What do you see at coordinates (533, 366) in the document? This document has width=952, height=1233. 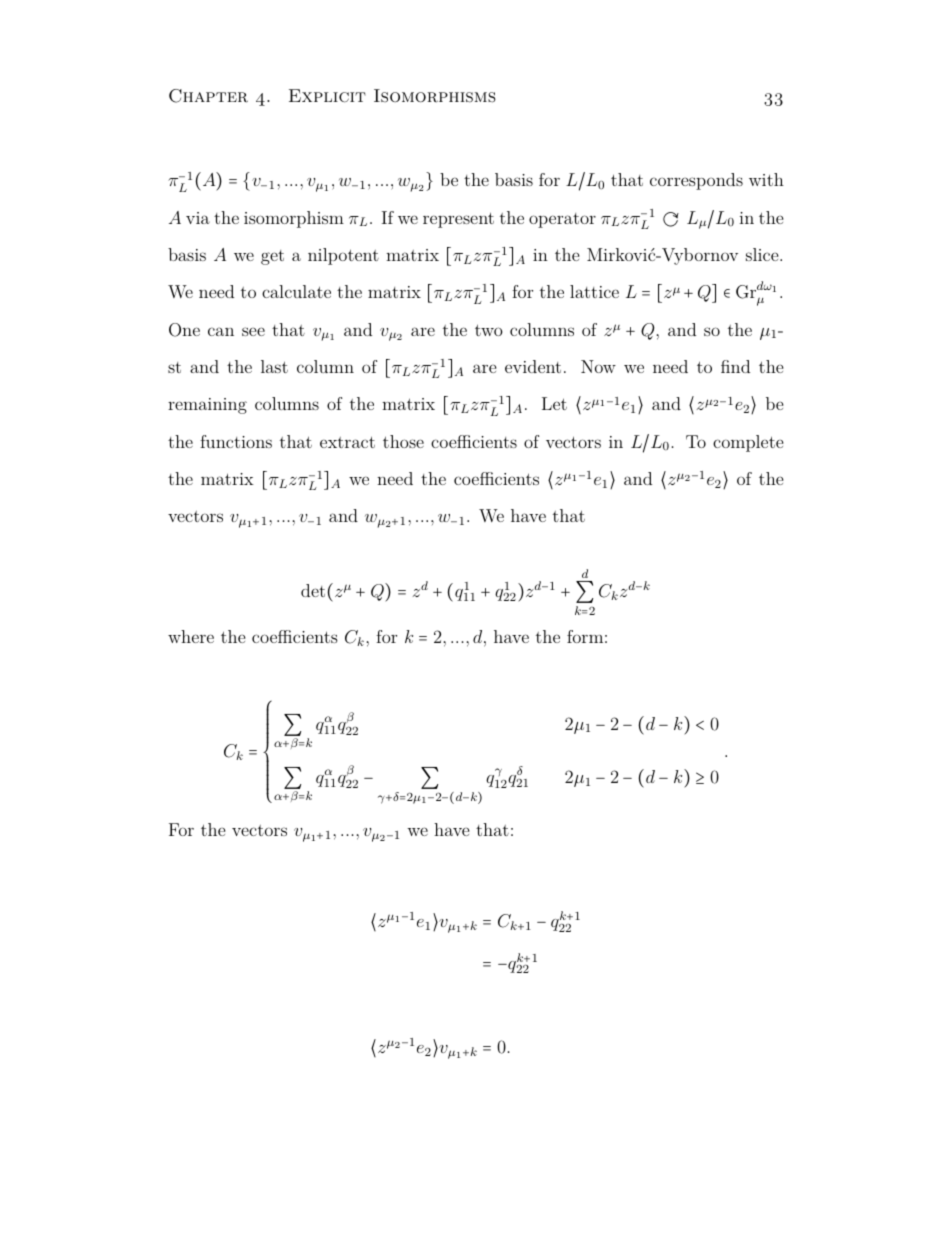 I see `evident` at bounding box center [533, 366].
